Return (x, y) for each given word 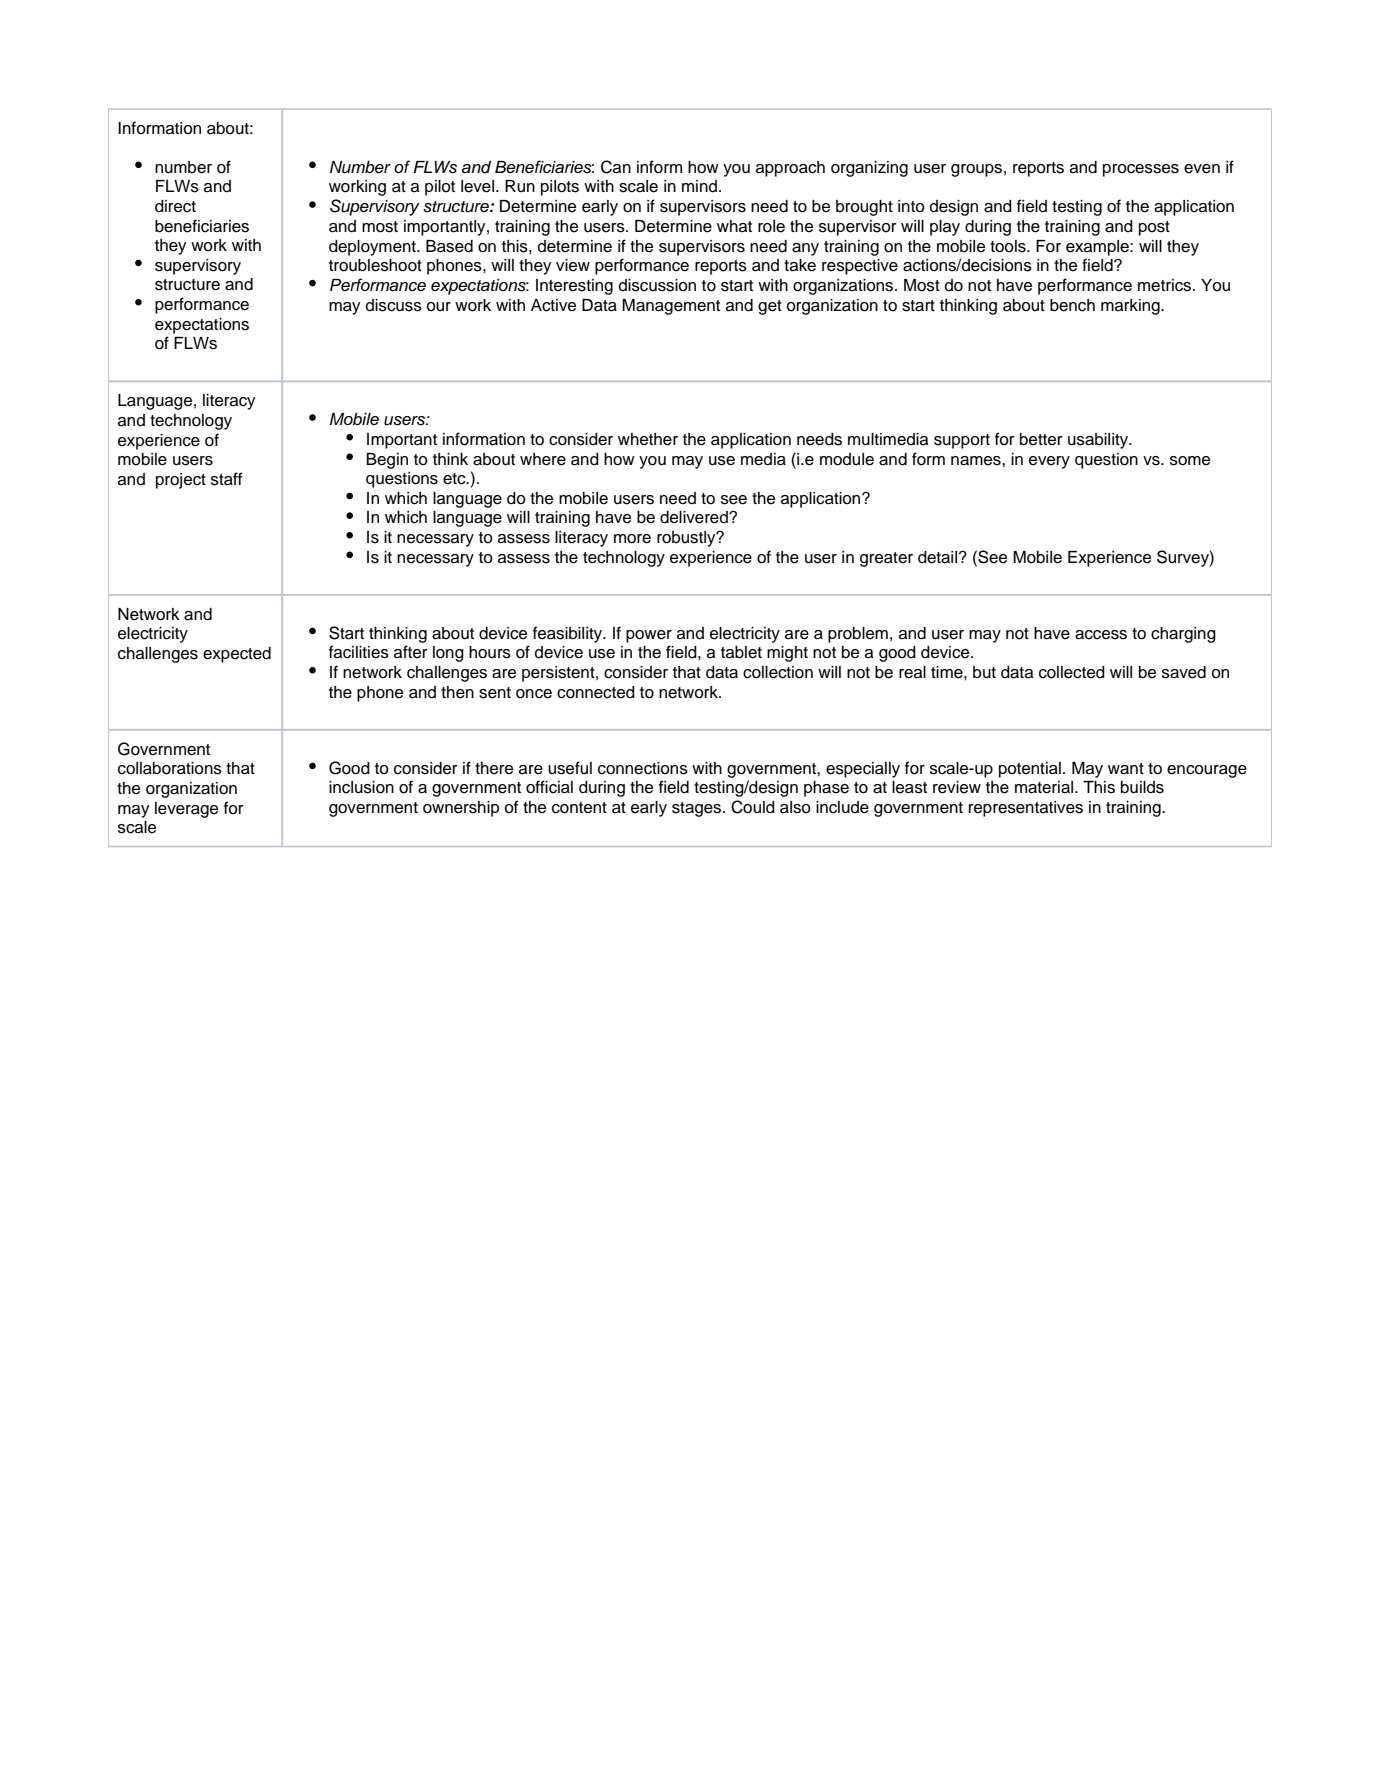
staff (226, 479)
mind (699, 186)
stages (698, 809)
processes (1141, 170)
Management (671, 307)
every (1049, 462)
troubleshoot (375, 265)
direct (175, 206)
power (649, 636)
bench (1072, 305)
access (1101, 635)
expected (237, 655)
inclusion (361, 787)
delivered (695, 517)
